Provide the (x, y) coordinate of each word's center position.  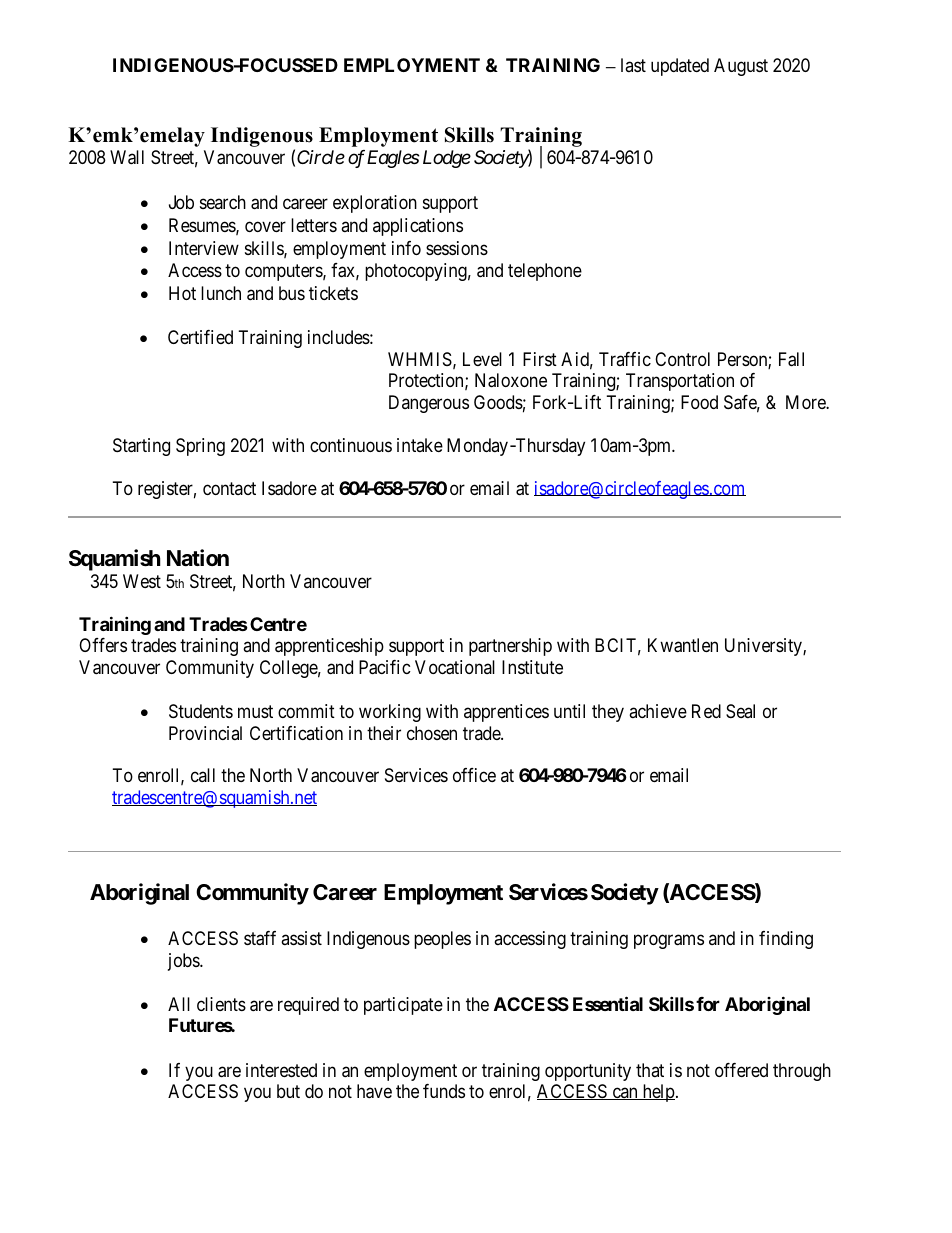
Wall (127, 157)
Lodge (447, 159)
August (741, 67)
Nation (198, 558)
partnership (510, 647)
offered (741, 1070)
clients (221, 1004)
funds (444, 1091)
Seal (740, 711)
